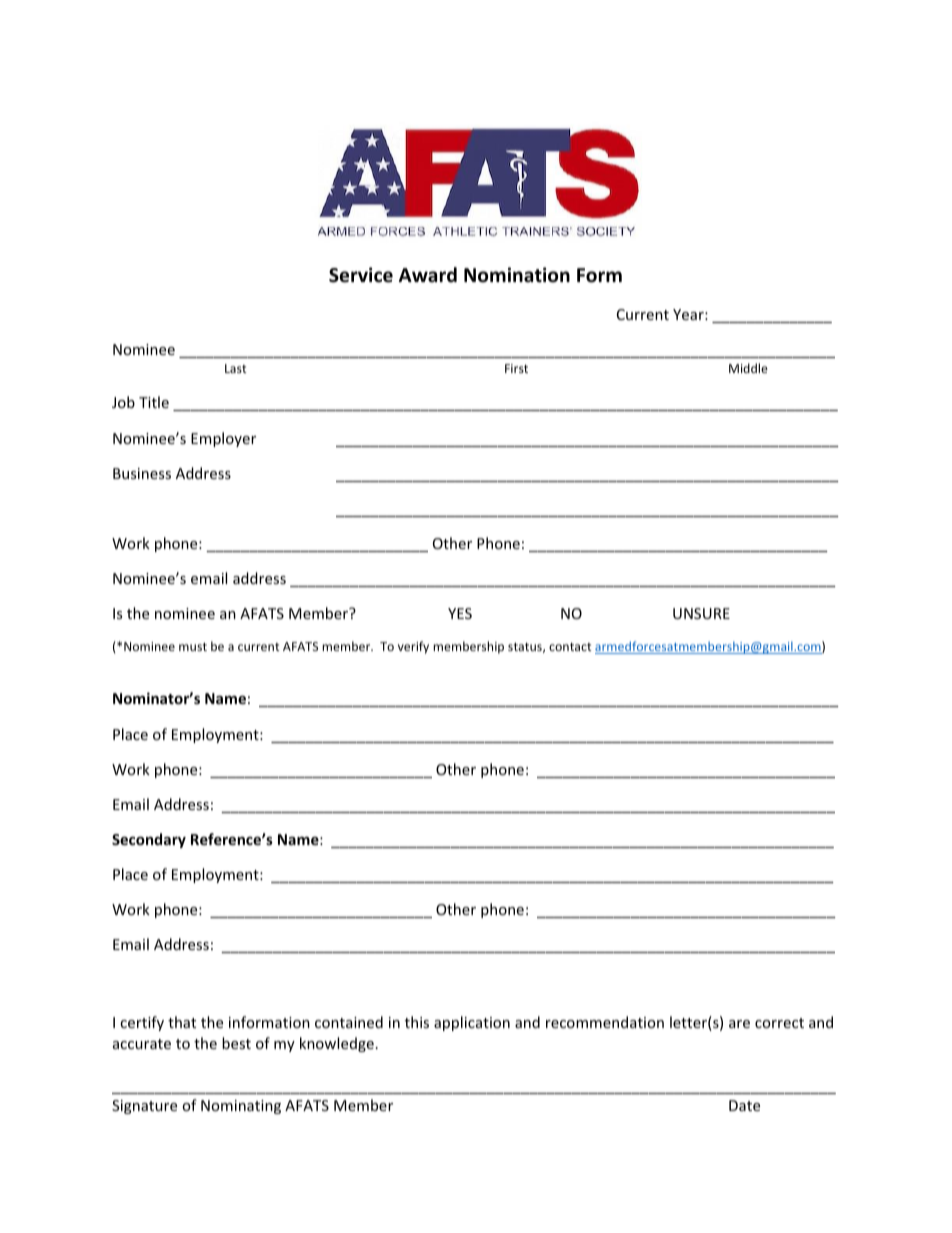  I want to click on must, so click(193, 647).
